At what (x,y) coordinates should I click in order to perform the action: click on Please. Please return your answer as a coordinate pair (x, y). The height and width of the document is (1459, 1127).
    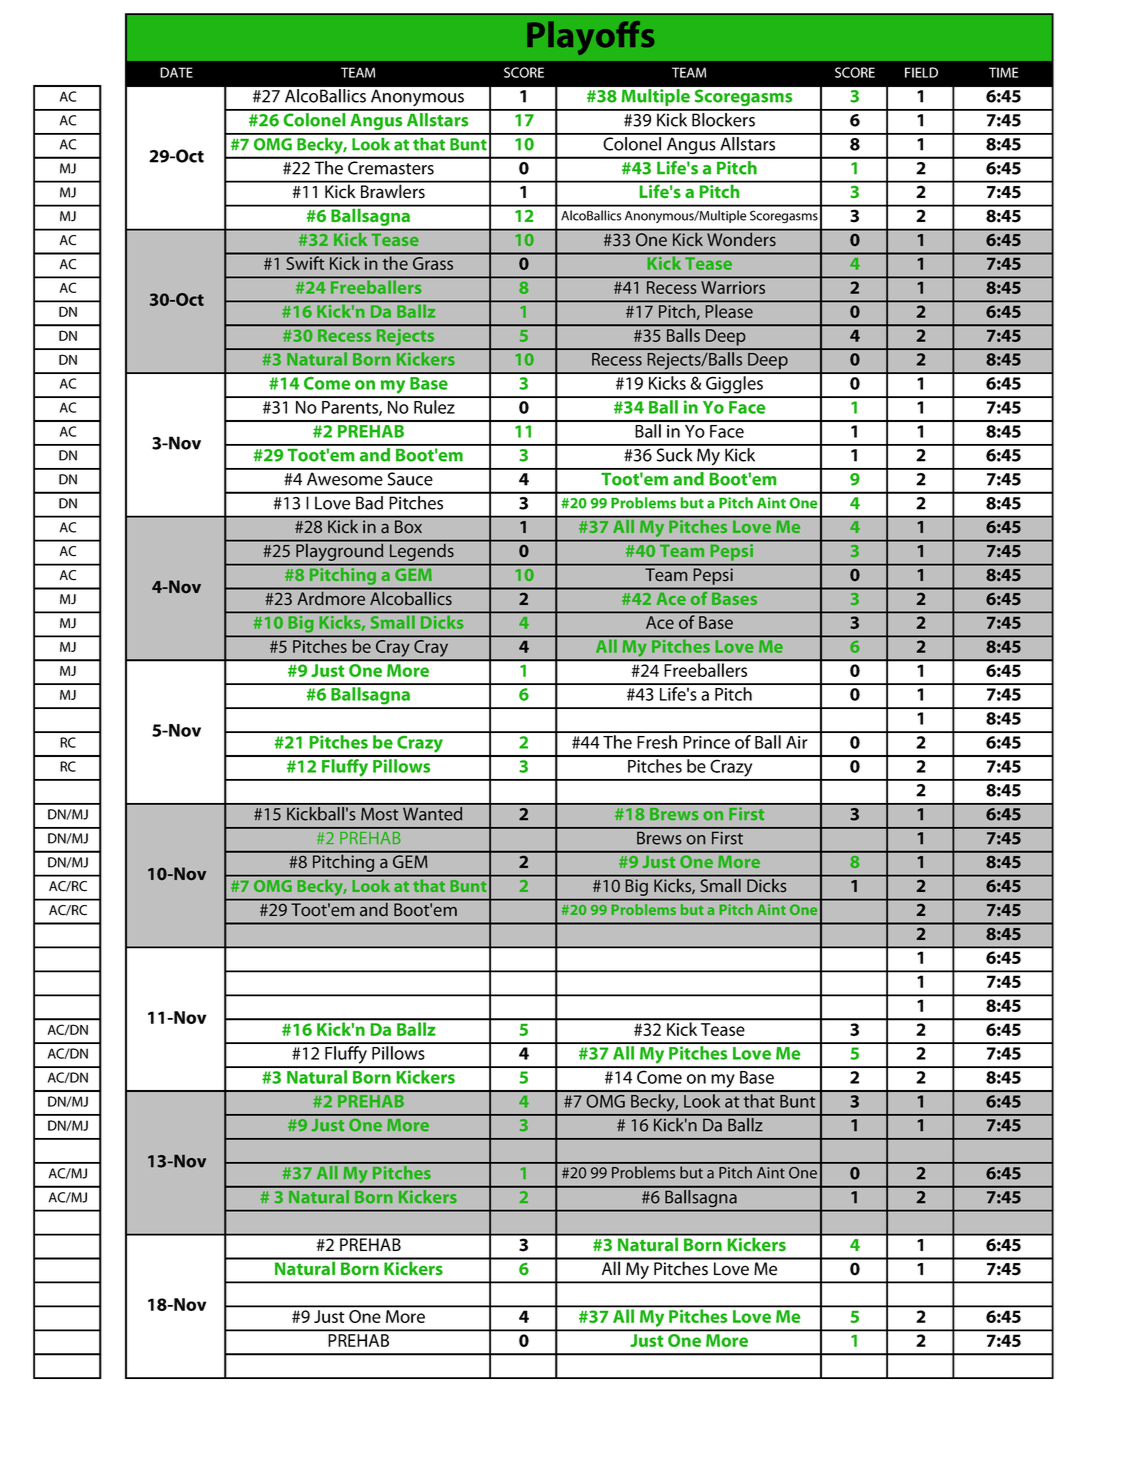
    Looking at the image, I should click on (729, 311).
